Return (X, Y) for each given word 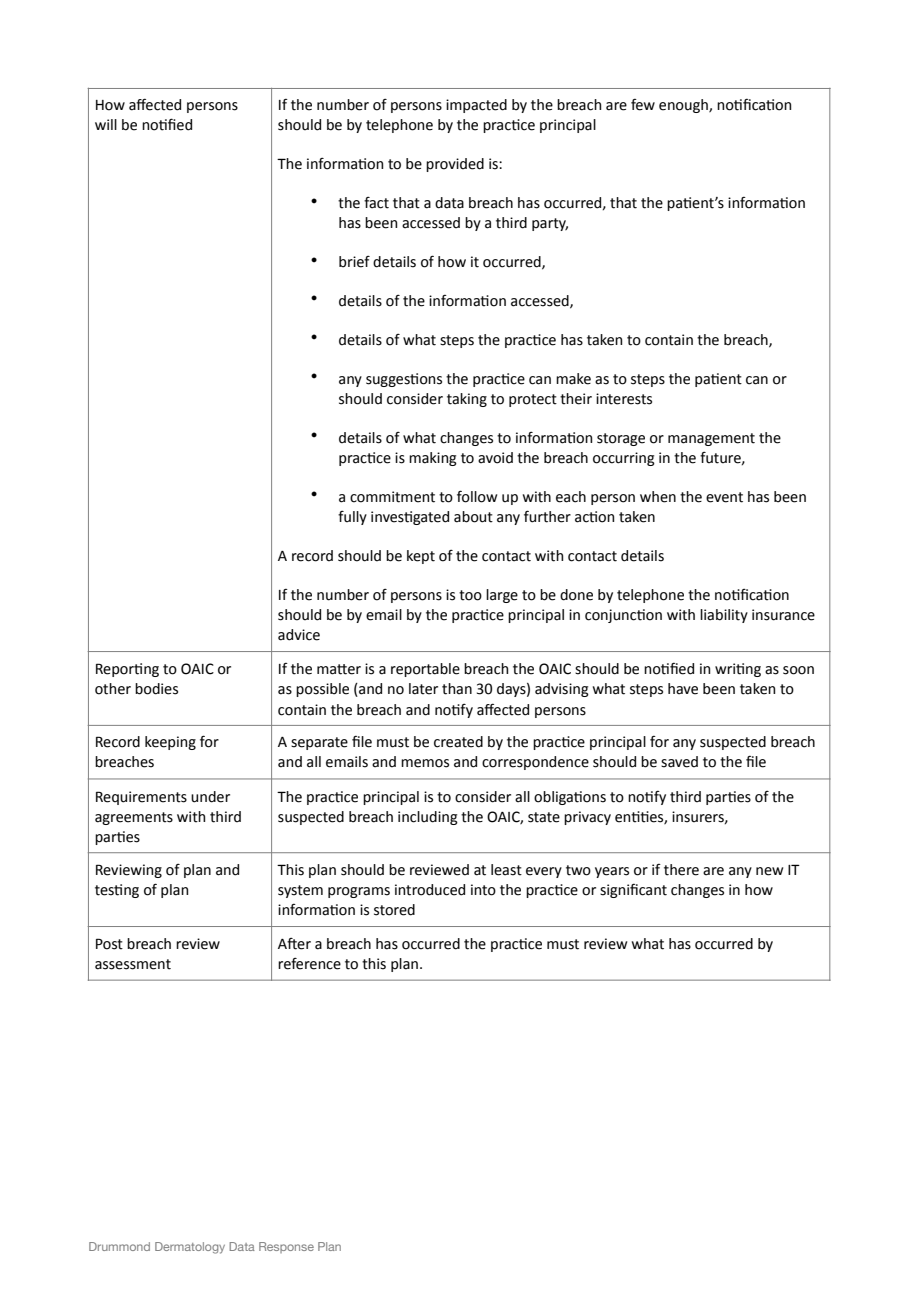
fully (352, 517)
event (724, 497)
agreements (134, 818)
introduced (430, 890)
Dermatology (190, 1248)
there (681, 870)
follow (477, 496)
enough (684, 106)
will (106, 124)
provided (455, 165)
